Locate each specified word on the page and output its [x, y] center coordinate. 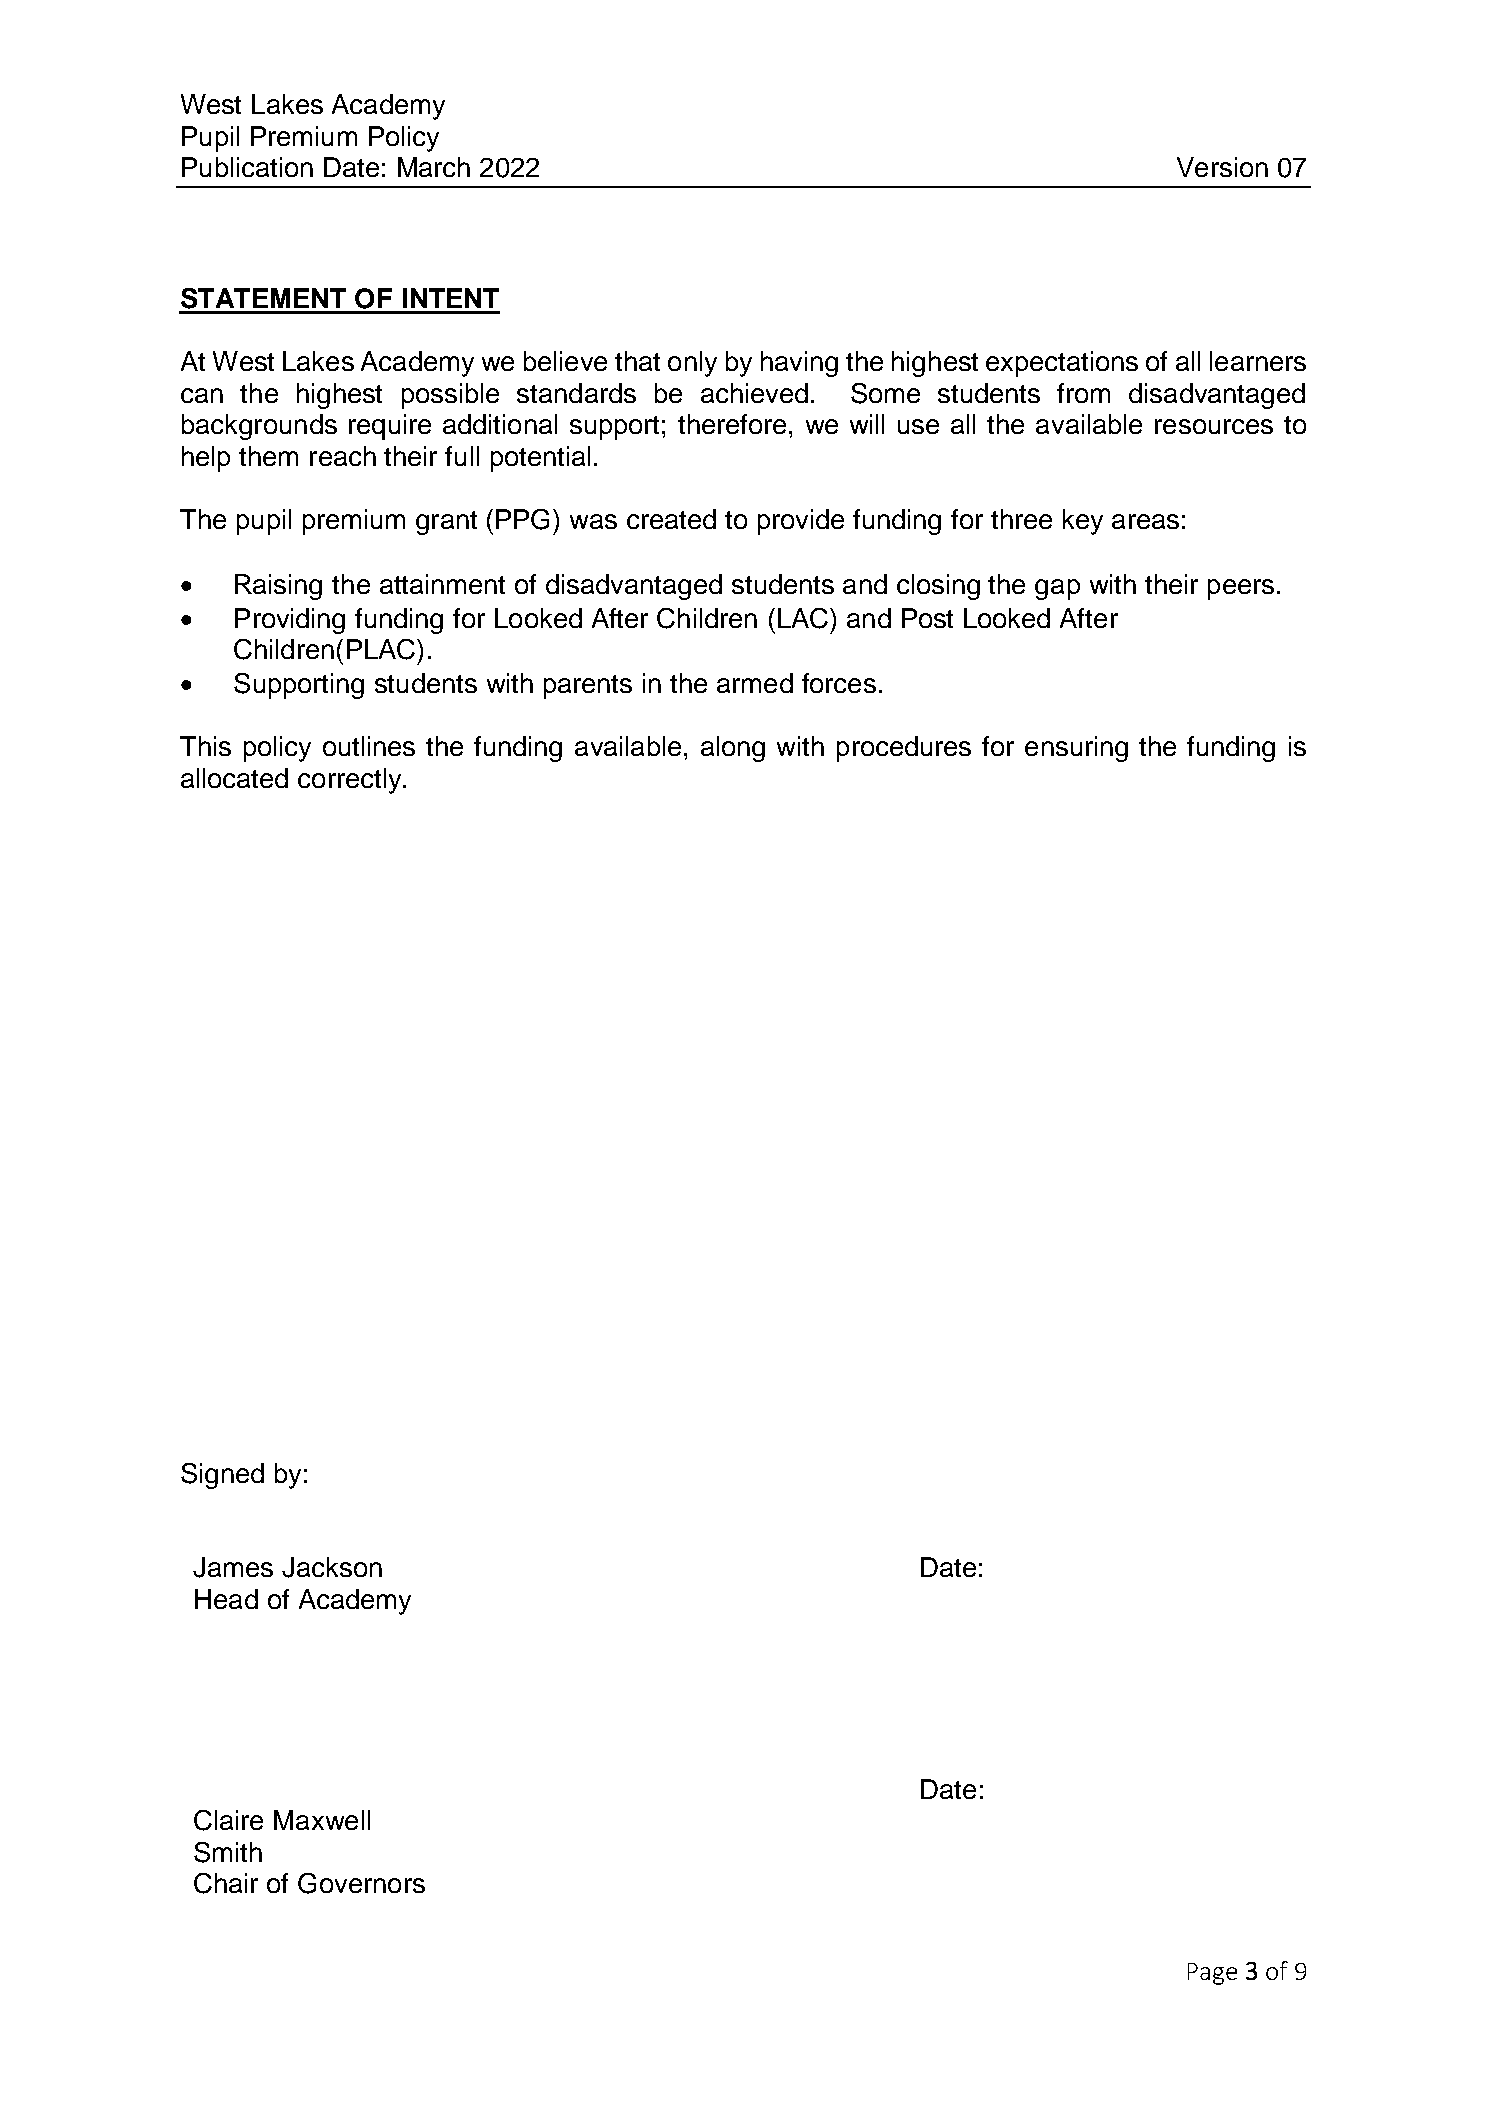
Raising [278, 587]
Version [1222, 167]
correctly [351, 781]
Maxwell [322, 1820]
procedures [904, 749]
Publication [247, 167]
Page [1212, 1974]
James [233, 1567]
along [733, 749]
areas [1145, 521]
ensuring [1076, 749]
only [692, 364]
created [671, 519]
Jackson [332, 1567]
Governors [361, 1883]
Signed [222, 1476]
